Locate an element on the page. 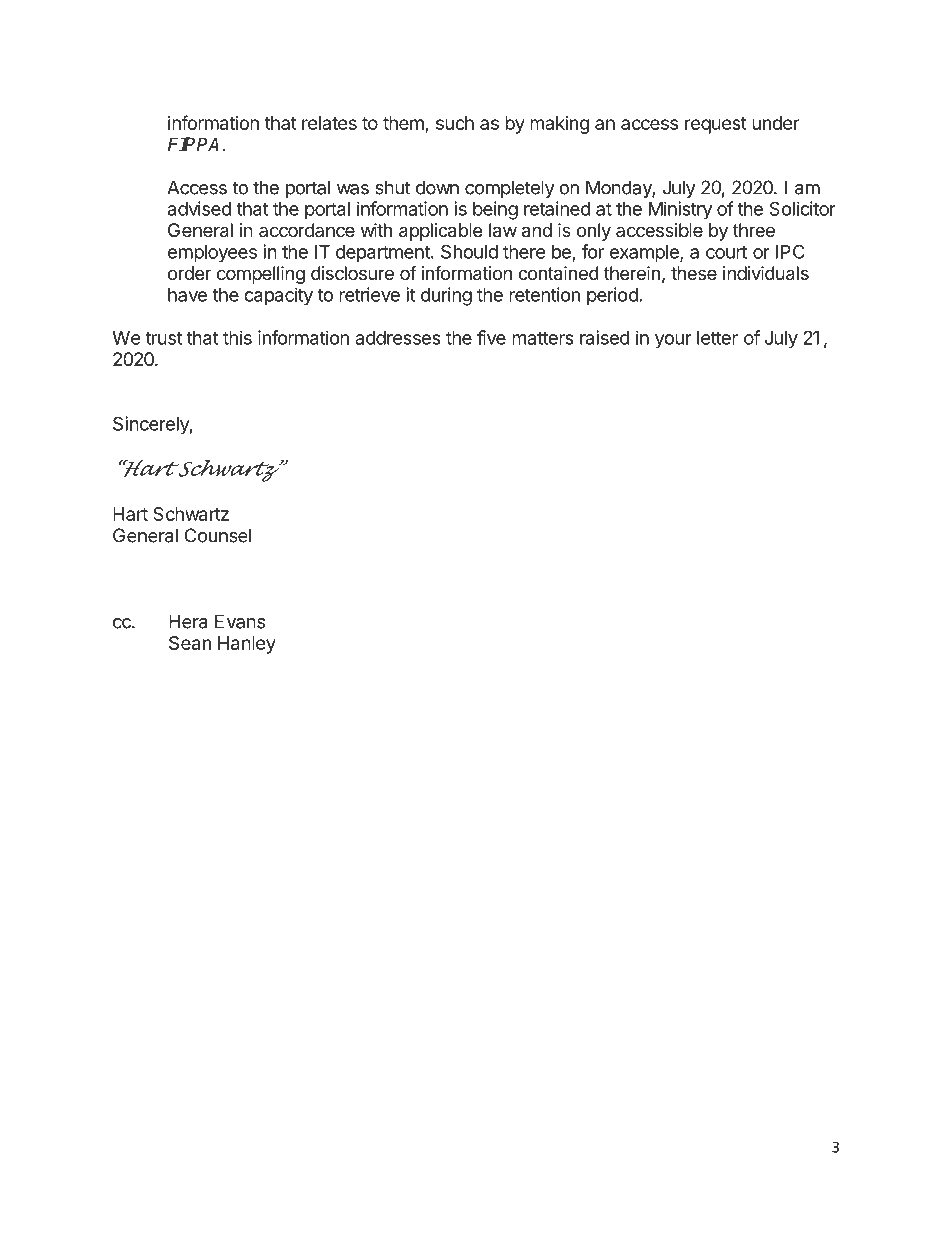 The height and width of the document is (1233, 952). five is located at coordinates (491, 337).
